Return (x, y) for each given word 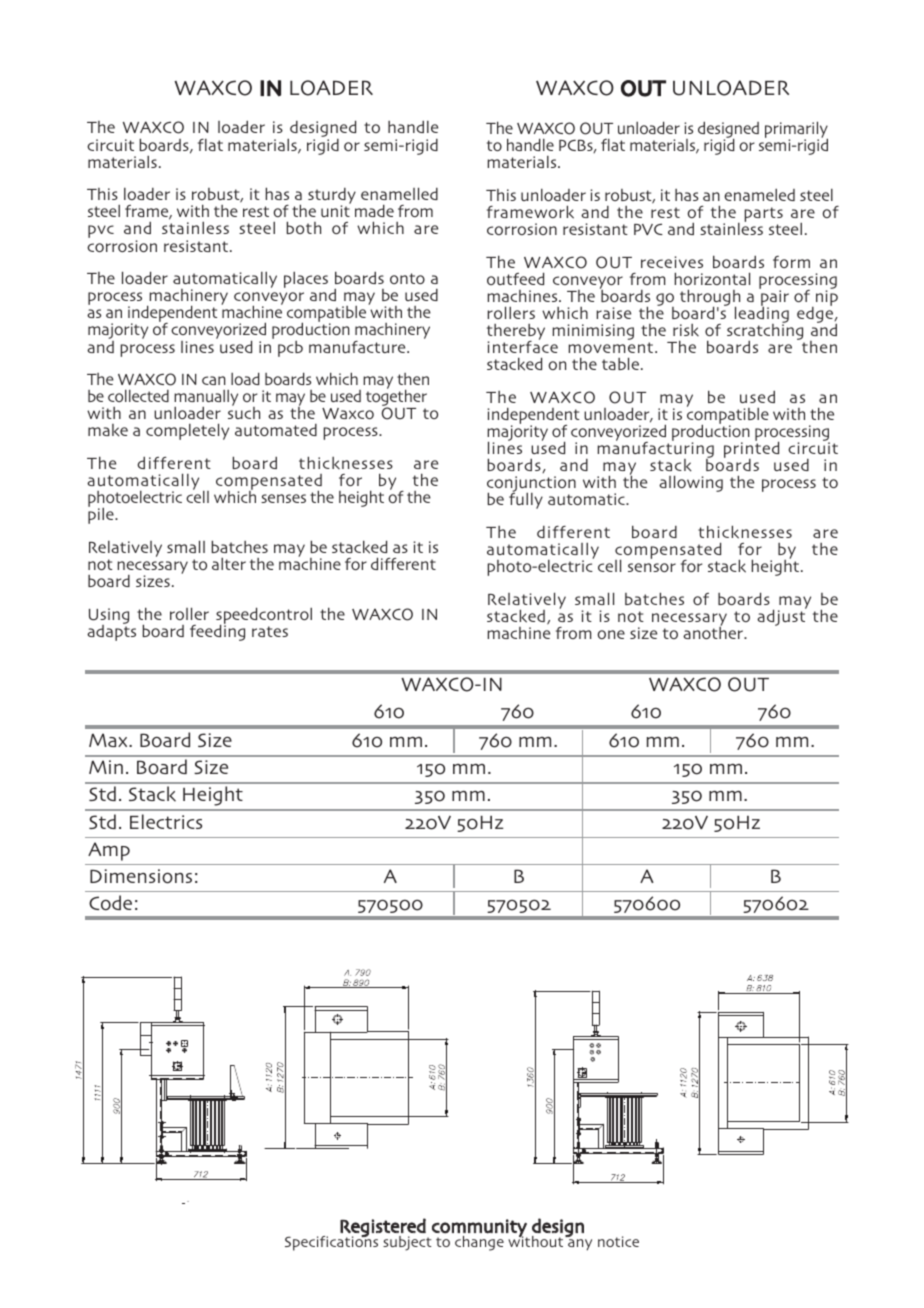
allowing (691, 483)
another (714, 632)
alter (229, 564)
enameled (759, 195)
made (374, 210)
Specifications (331, 1242)
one (611, 634)
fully (526, 500)
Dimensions (141, 876)
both (303, 227)
